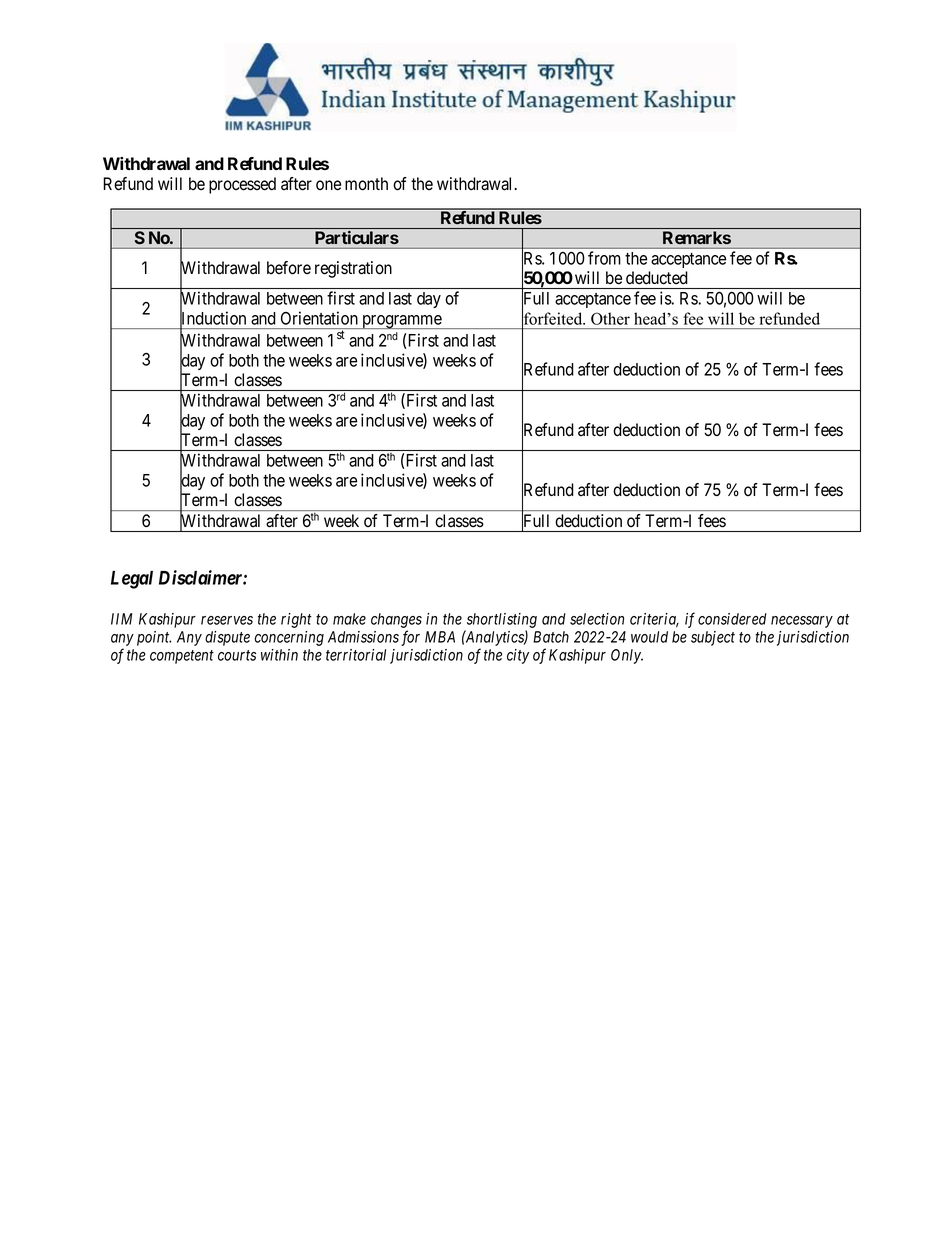 The image size is (952, 1233). What do you see at coordinates (440, 637) in the page?
I see `MBA` at bounding box center [440, 637].
